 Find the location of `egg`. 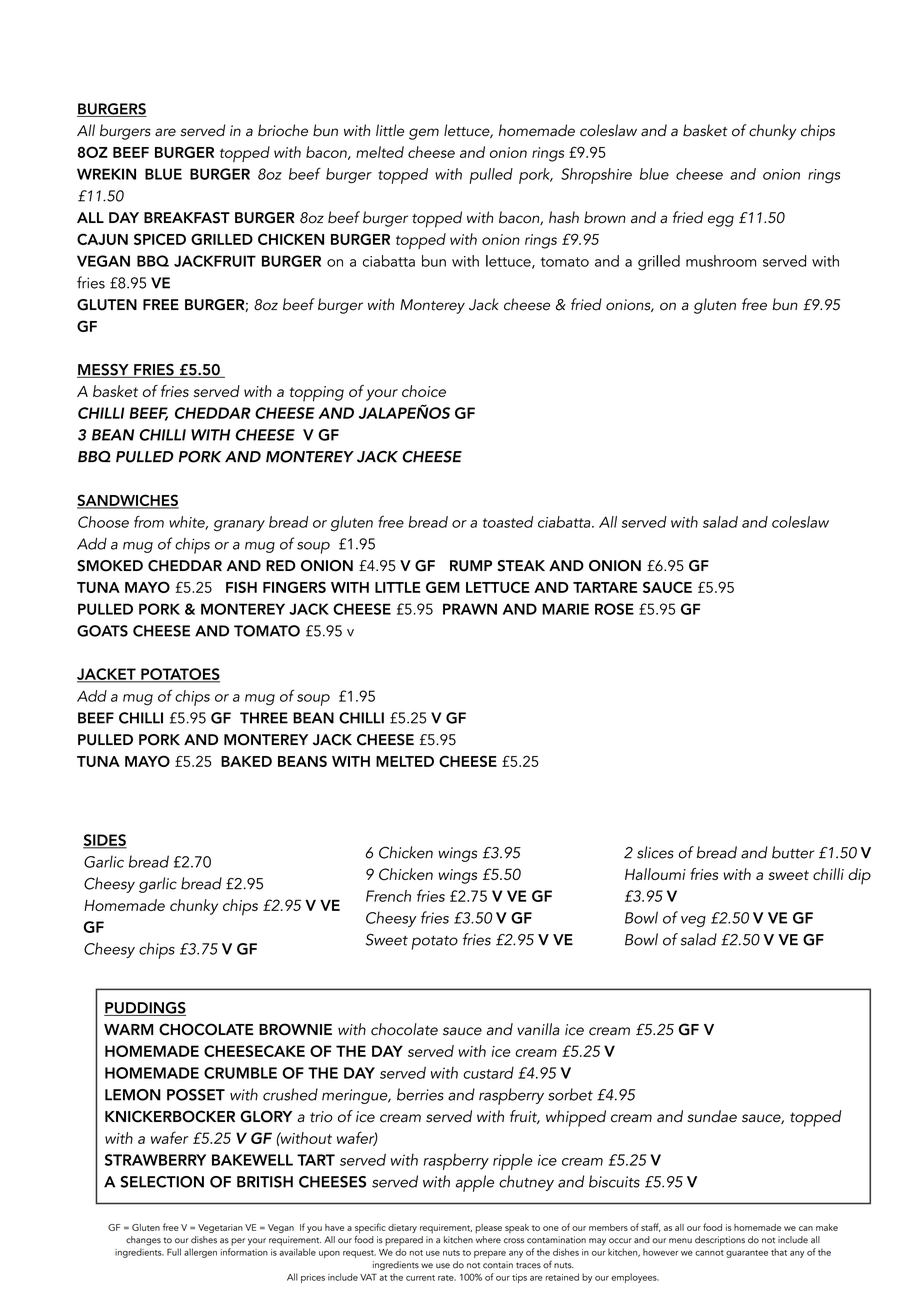

egg is located at coordinates (721, 221).
